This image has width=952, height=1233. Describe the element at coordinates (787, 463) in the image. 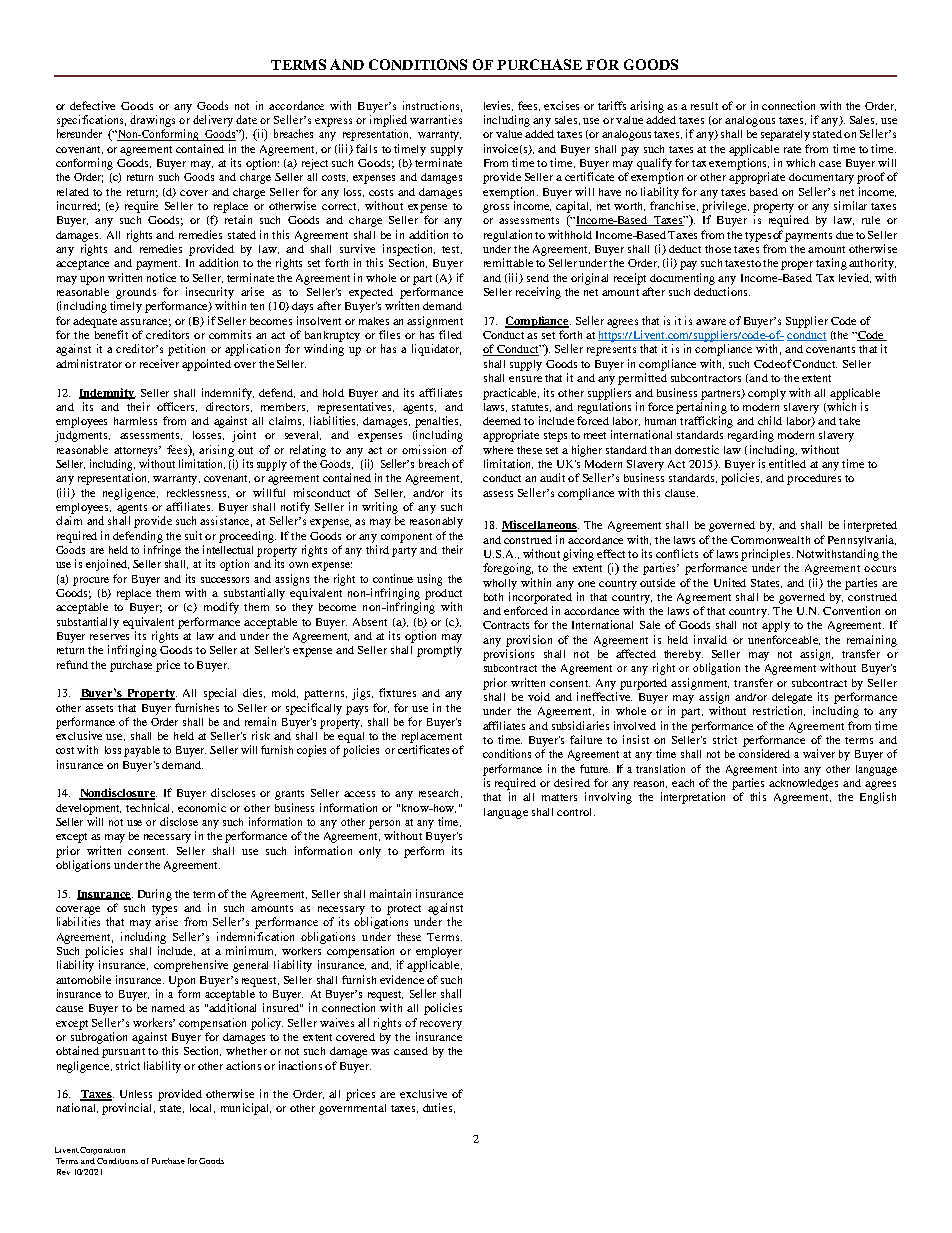

I see `entitled` at that location.
